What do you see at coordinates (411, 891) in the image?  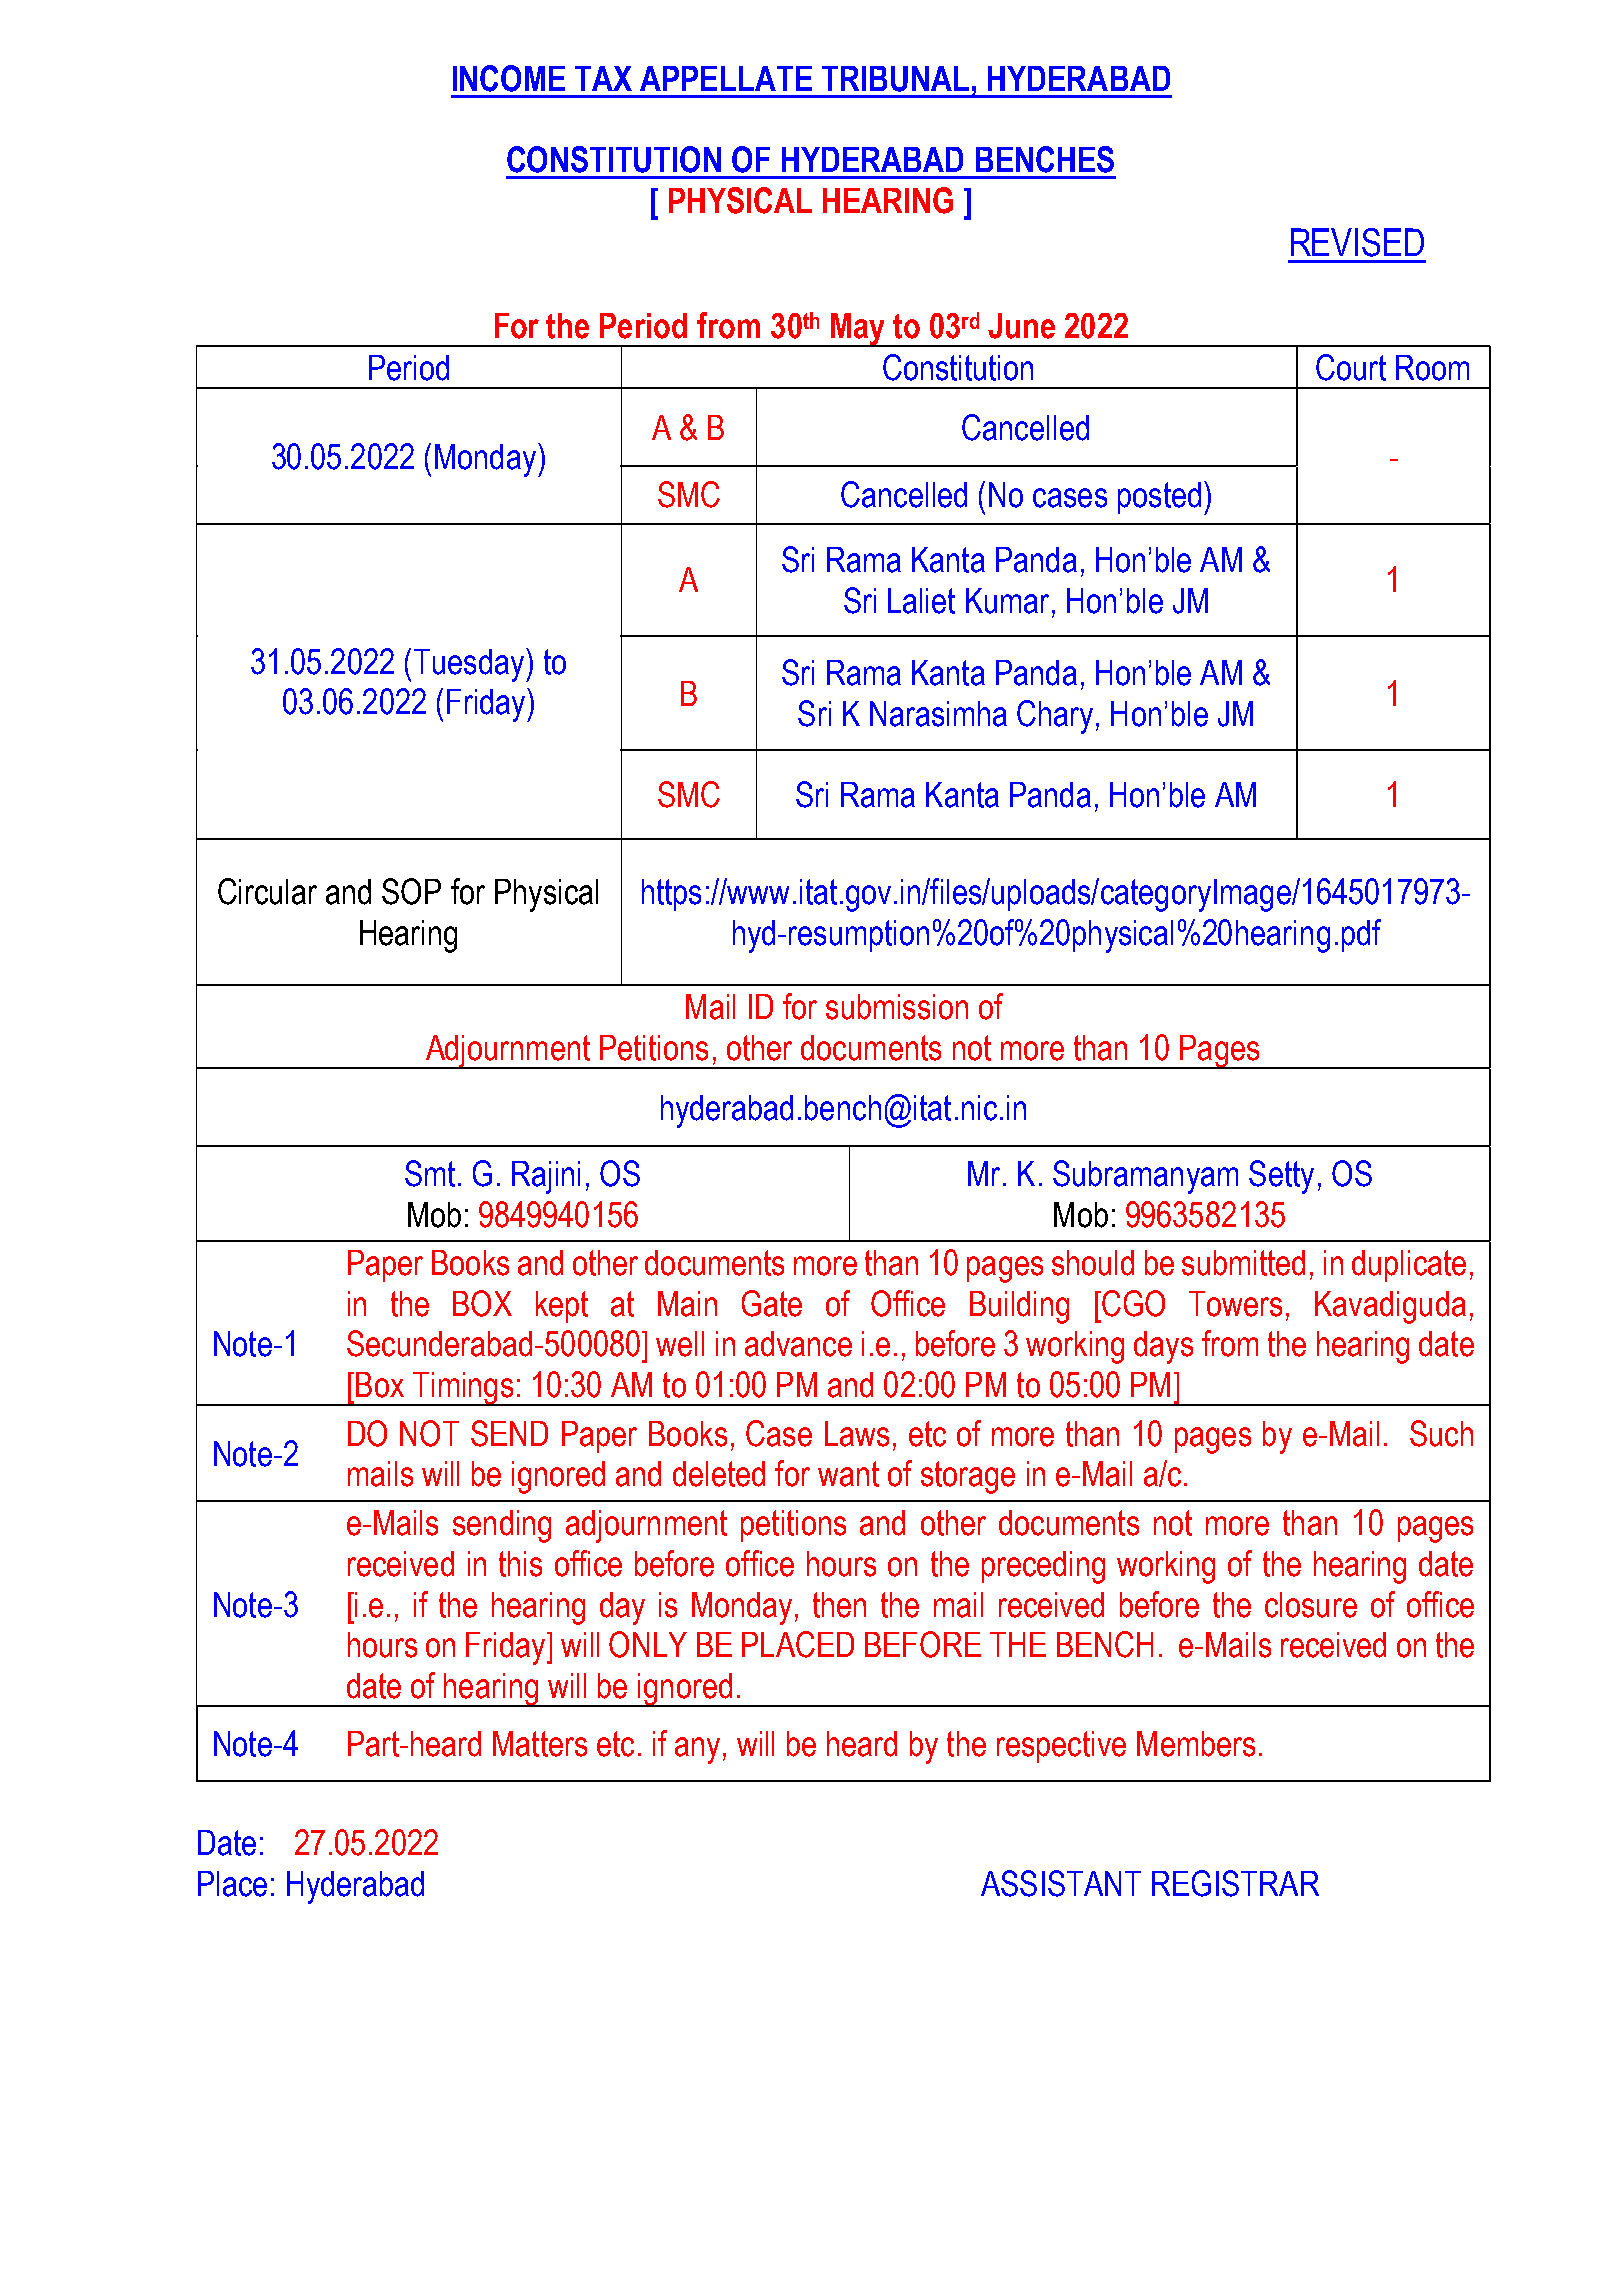 I see `SOP` at bounding box center [411, 891].
